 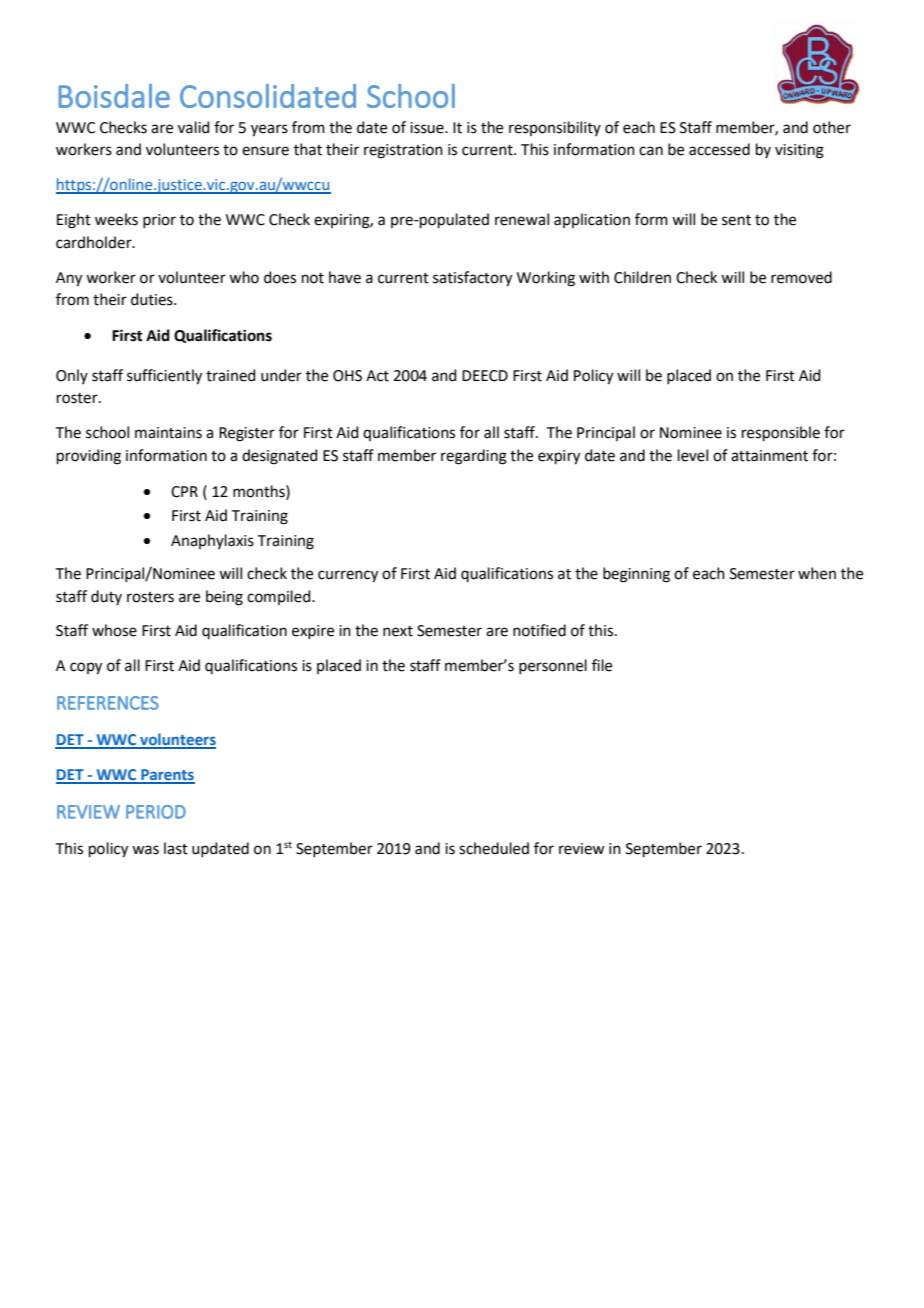 I want to click on when, so click(x=817, y=573).
